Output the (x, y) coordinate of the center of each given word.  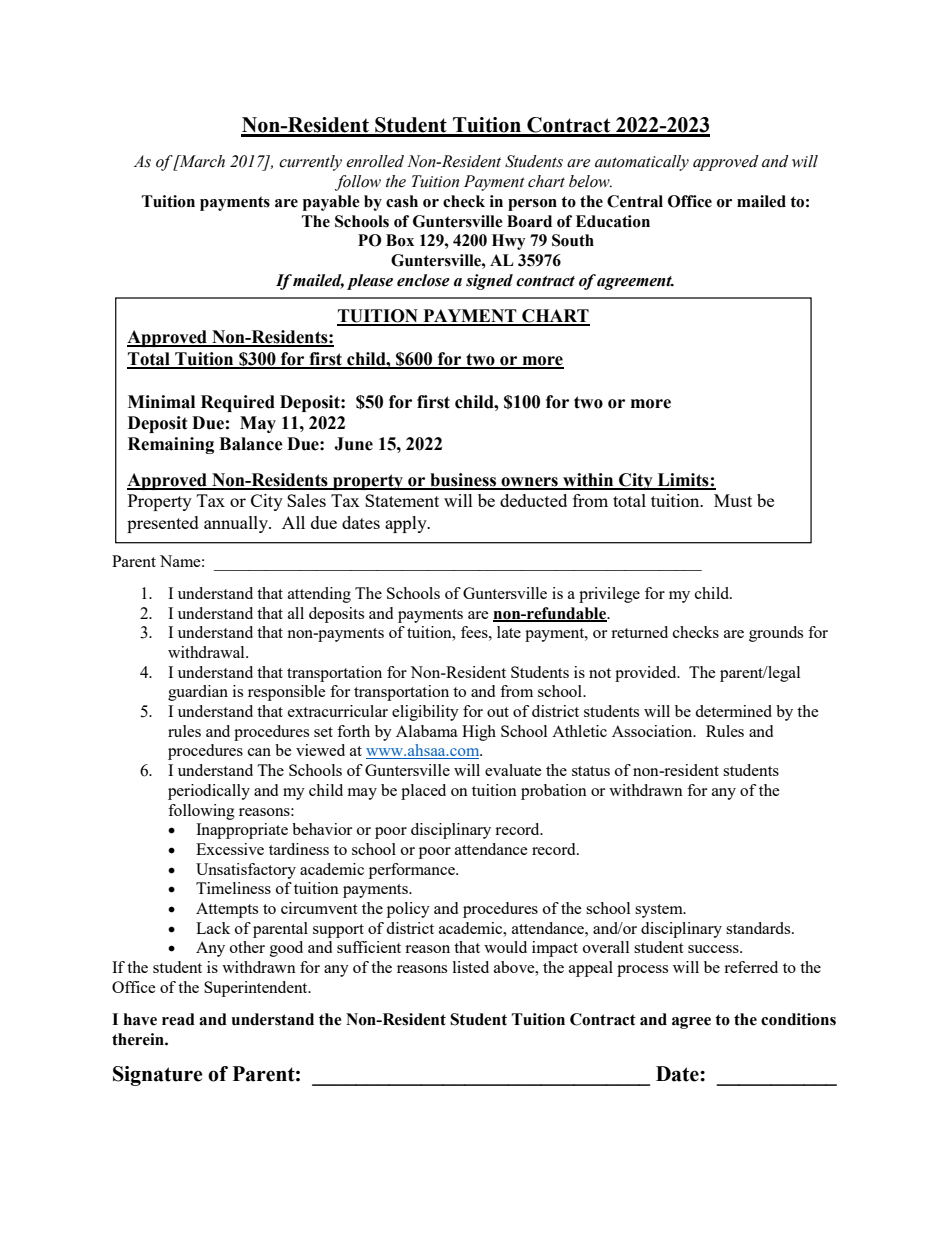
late (509, 632)
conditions (798, 1019)
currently (310, 163)
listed (471, 967)
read (178, 1019)
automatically (642, 163)
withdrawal (207, 652)
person (532, 205)
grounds (776, 634)
